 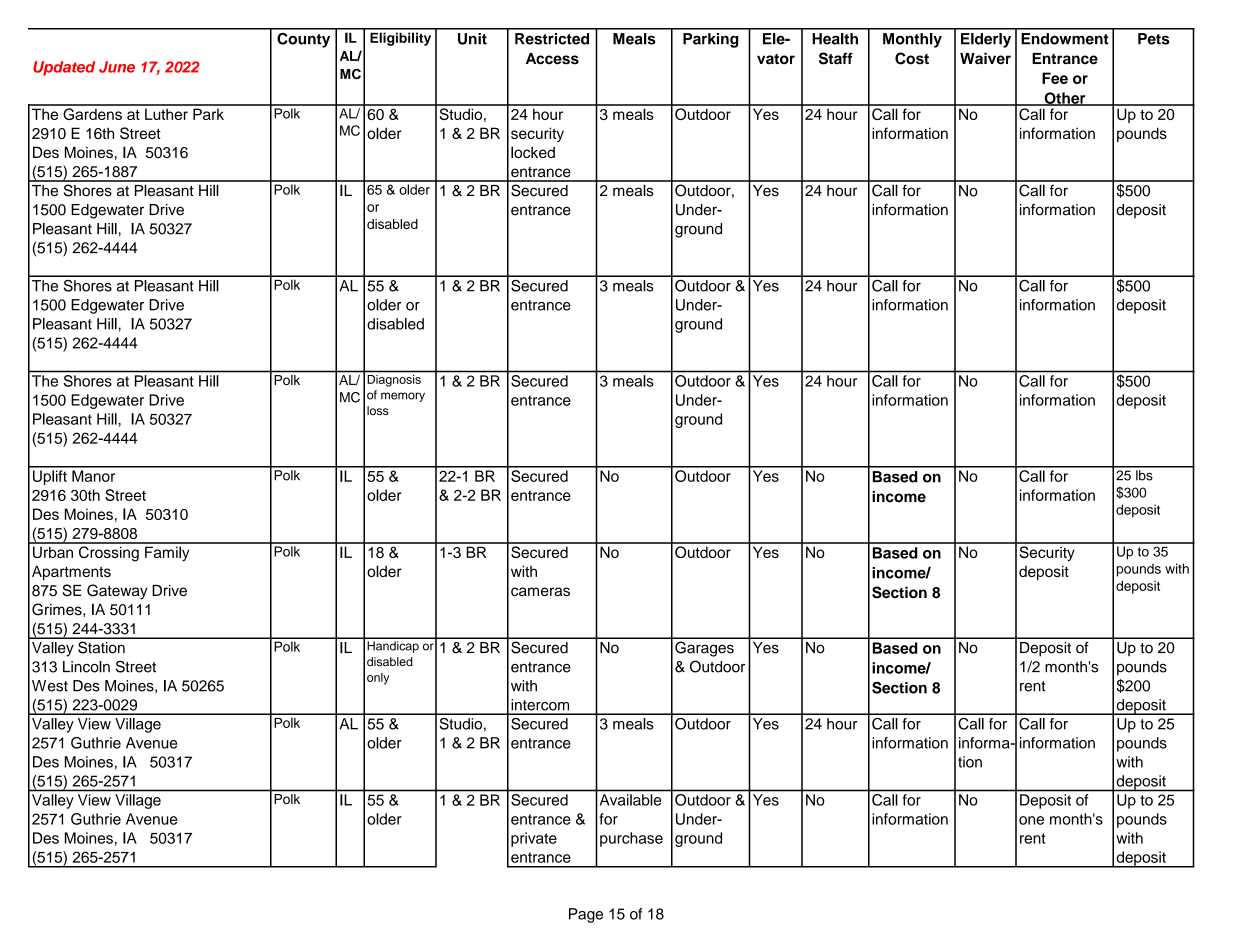 I want to click on memory, so click(x=403, y=397).
